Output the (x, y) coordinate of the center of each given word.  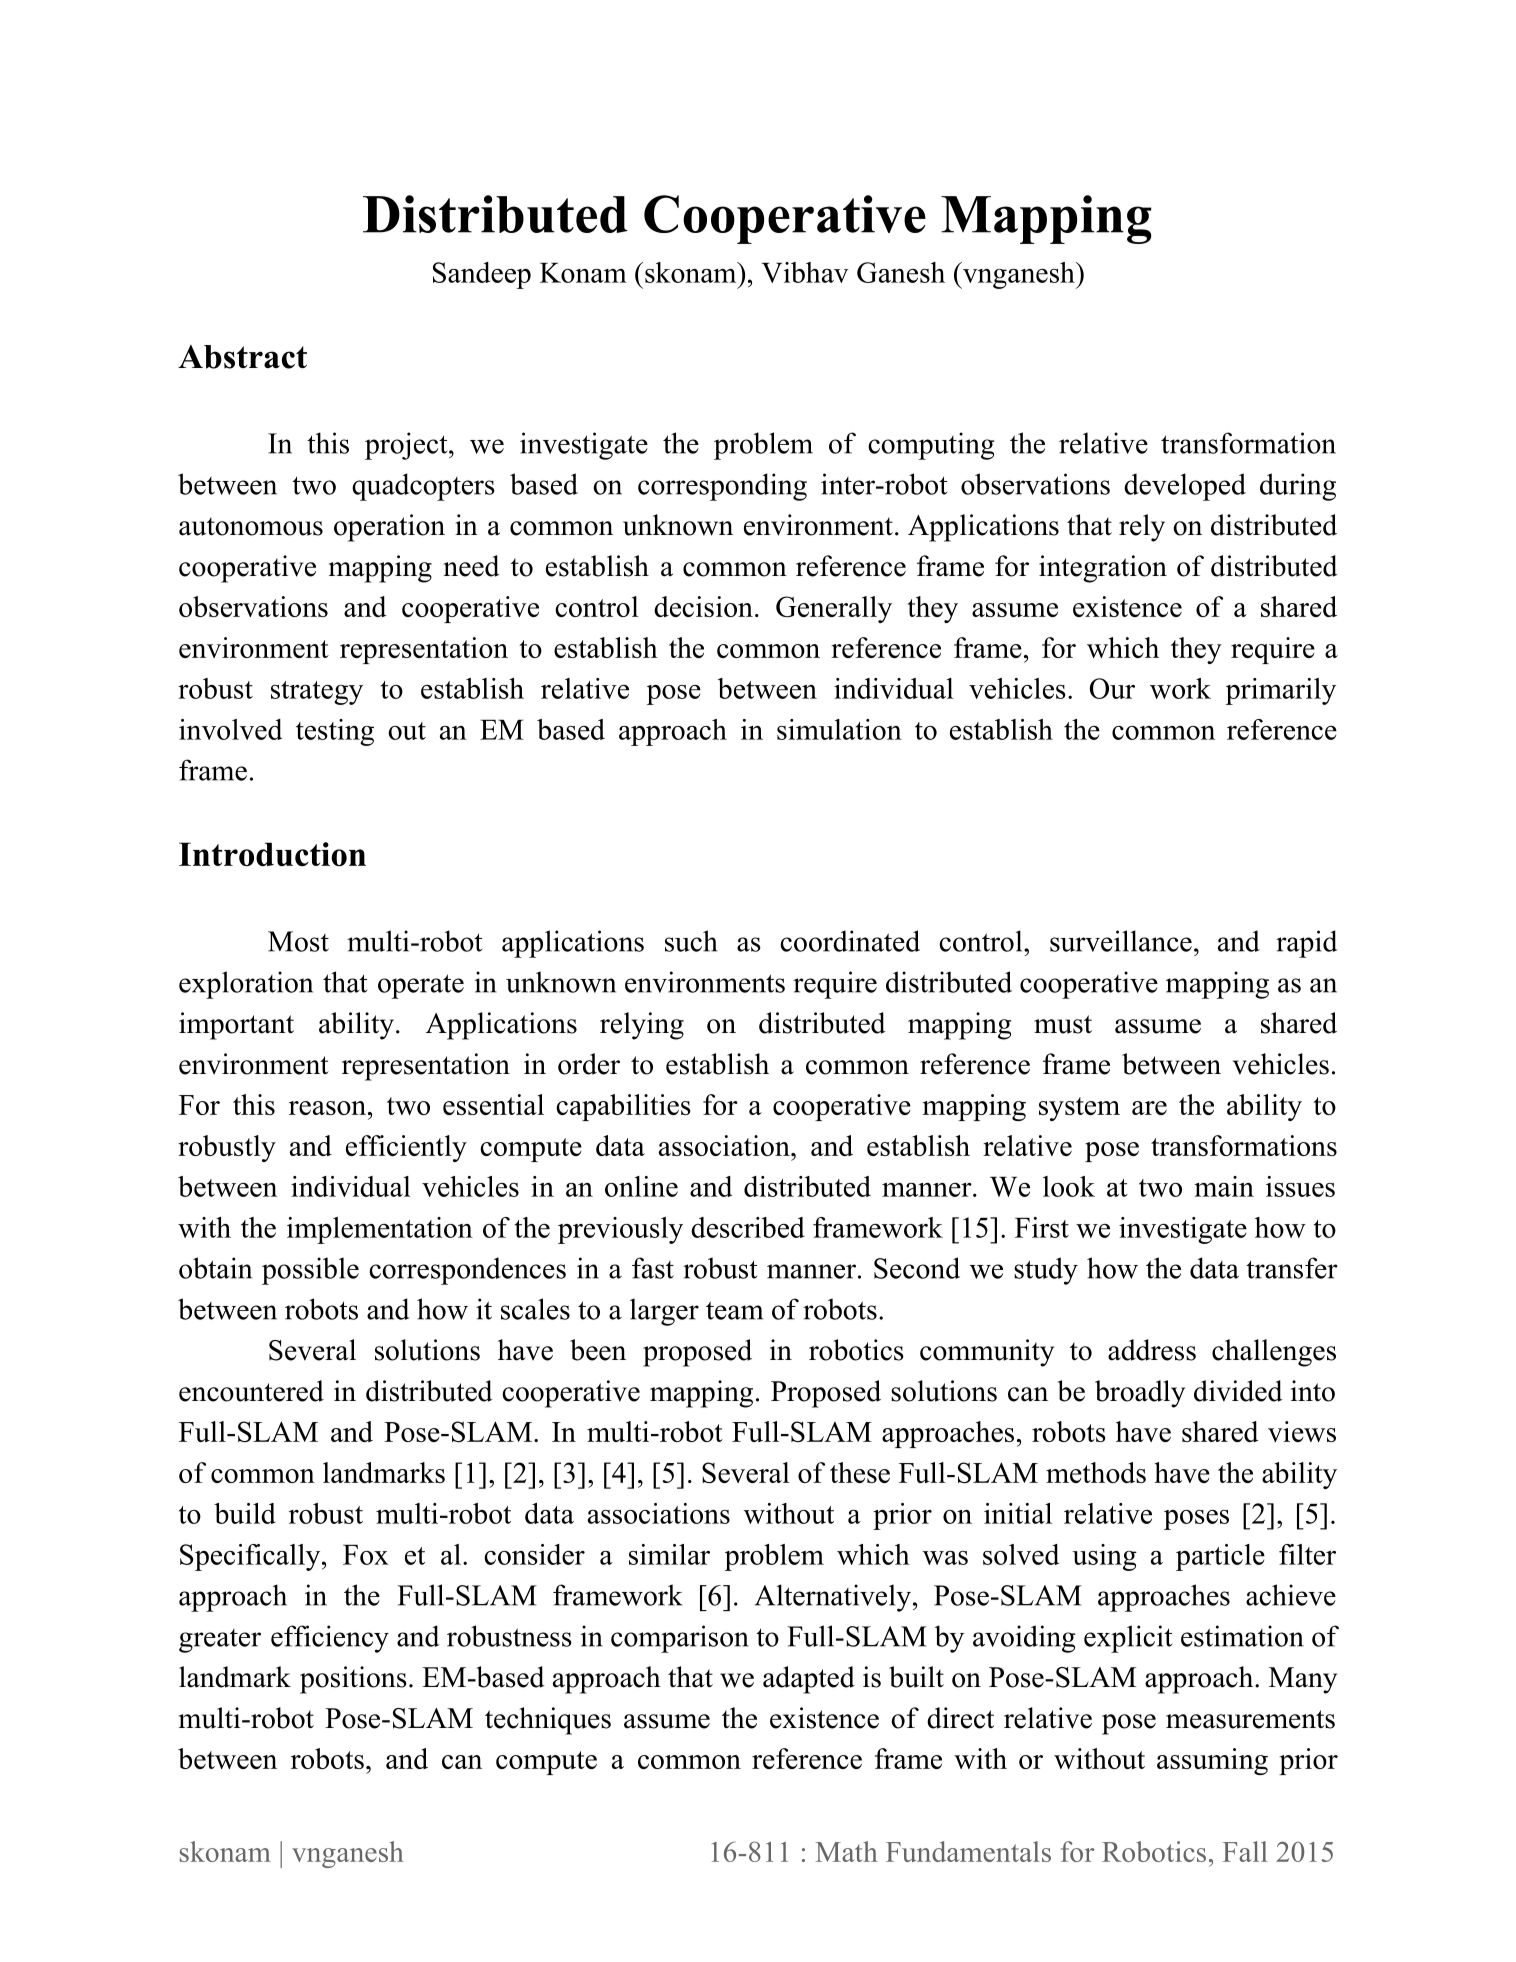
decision (703, 606)
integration (1103, 569)
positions (353, 1680)
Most (298, 941)
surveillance (1121, 941)
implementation (380, 1230)
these (860, 1472)
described (748, 1227)
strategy (317, 693)
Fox (366, 1555)
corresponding (722, 487)
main (1224, 1186)
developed (1185, 487)
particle (1220, 1557)
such (691, 941)
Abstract (242, 357)
